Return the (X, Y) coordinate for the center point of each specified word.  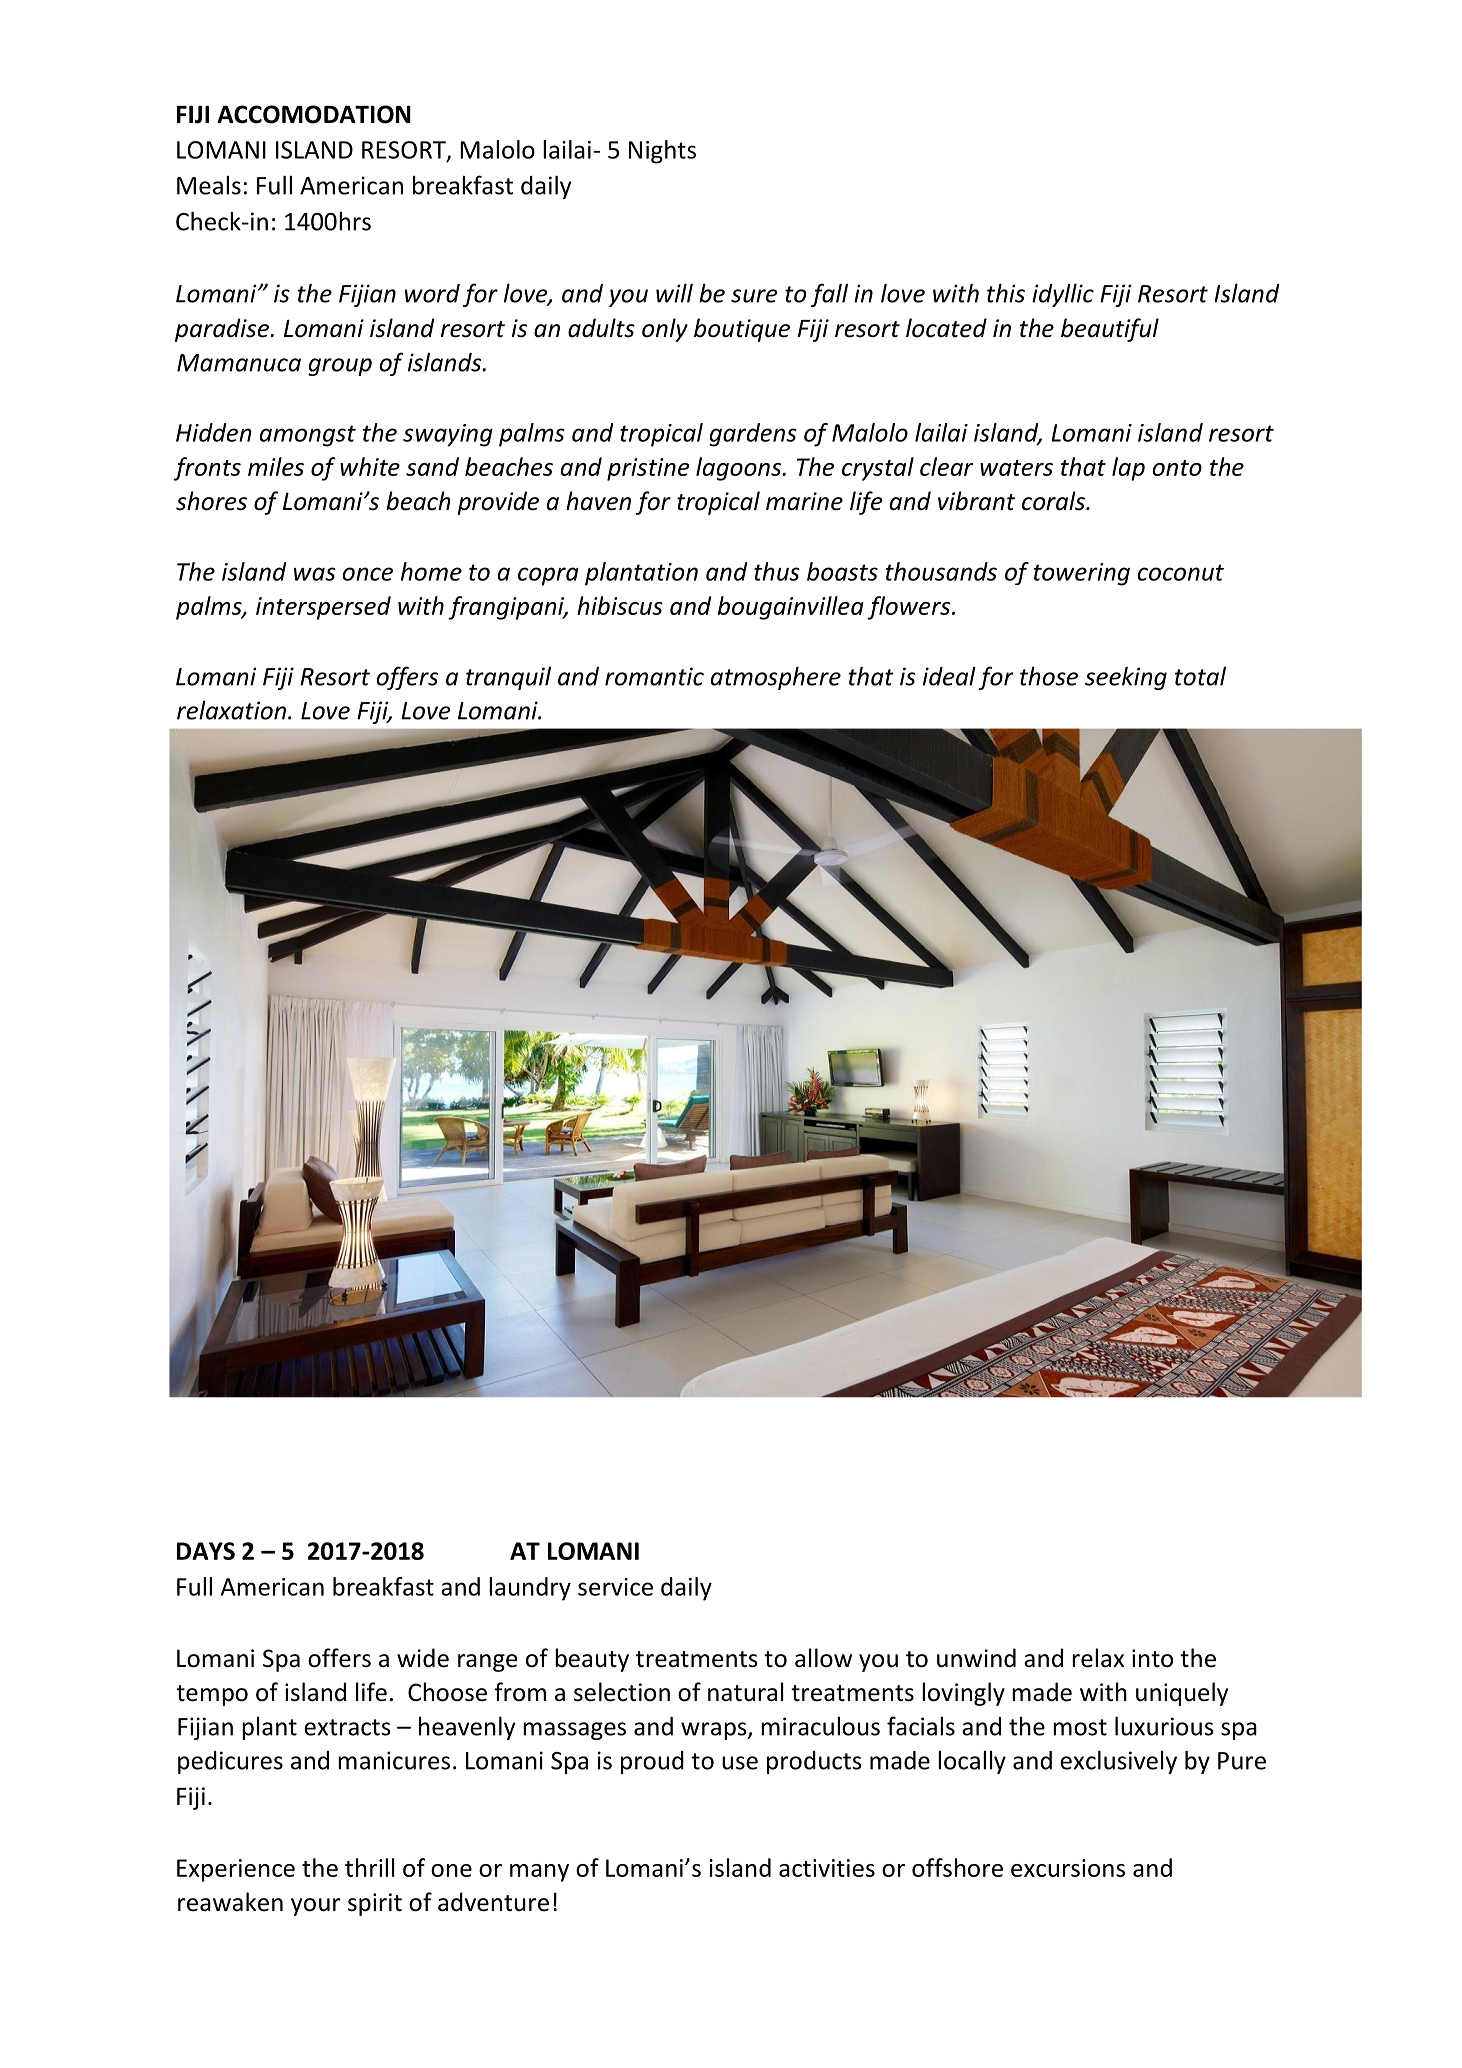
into (1152, 1658)
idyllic (1063, 295)
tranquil (508, 678)
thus (777, 571)
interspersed (323, 608)
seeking (1126, 678)
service (615, 1587)
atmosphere (776, 678)
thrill (370, 1867)
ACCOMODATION (314, 114)
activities (827, 1868)
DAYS (206, 1551)
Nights (662, 152)
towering (1082, 574)
